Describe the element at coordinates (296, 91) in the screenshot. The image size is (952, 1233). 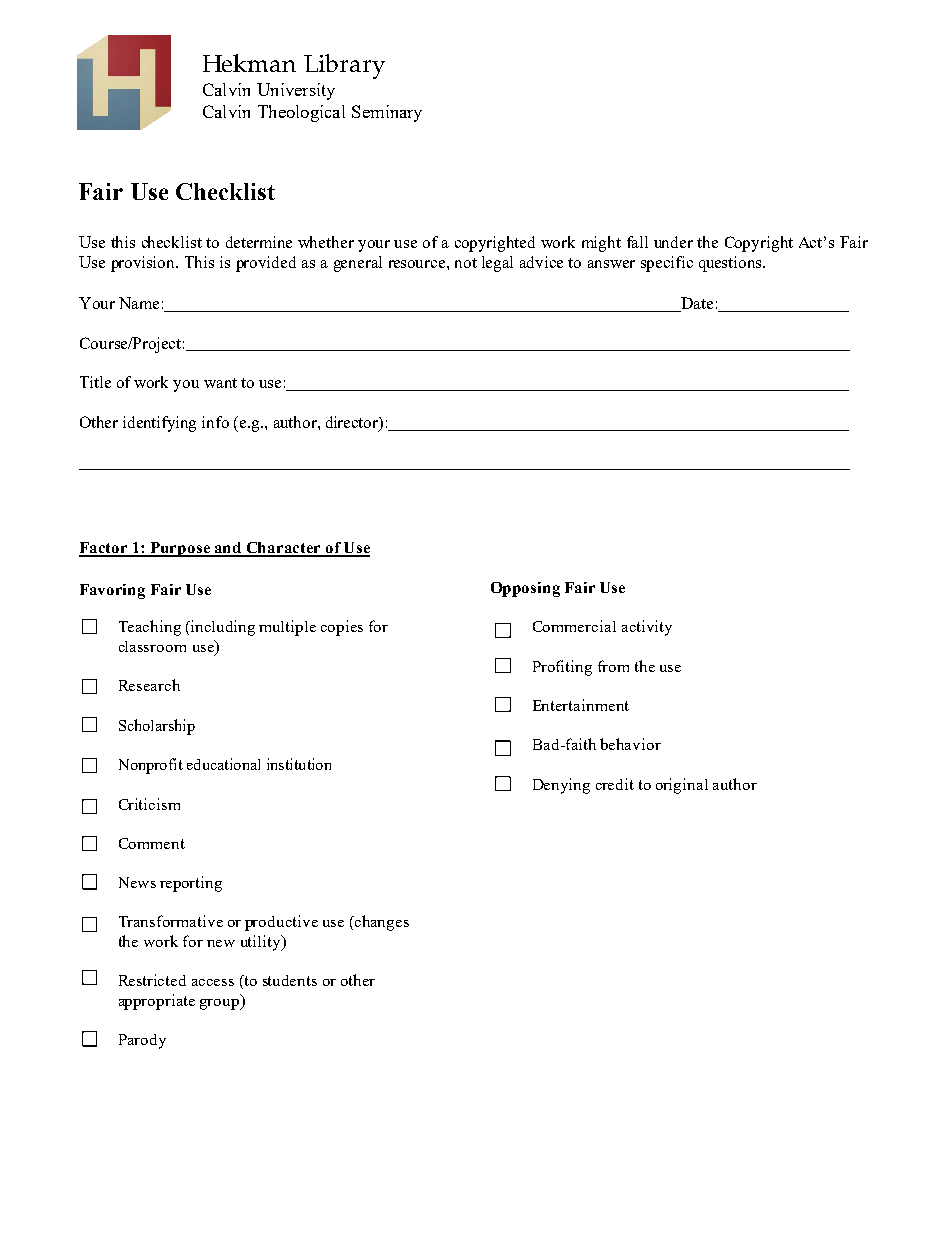
I see `University` at that location.
